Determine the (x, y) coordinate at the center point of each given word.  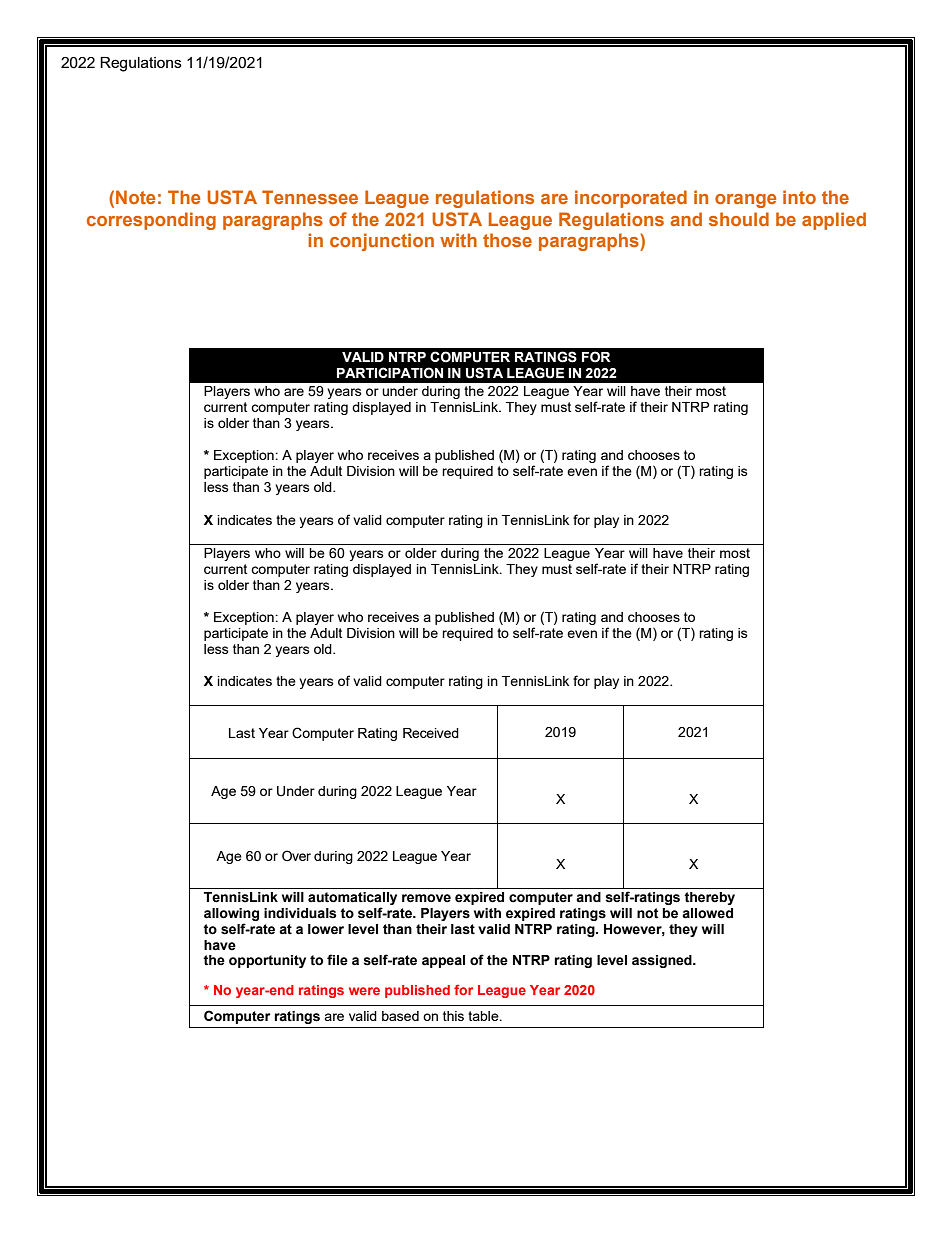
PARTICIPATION (390, 373)
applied (834, 221)
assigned (663, 961)
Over (296, 855)
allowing (231, 916)
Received (431, 733)
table (484, 1016)
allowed (707, 913)
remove (426, 898)
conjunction (382, 242)
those (507, 240)
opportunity (267, 961)
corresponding (151, 221)
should (739, 219)
